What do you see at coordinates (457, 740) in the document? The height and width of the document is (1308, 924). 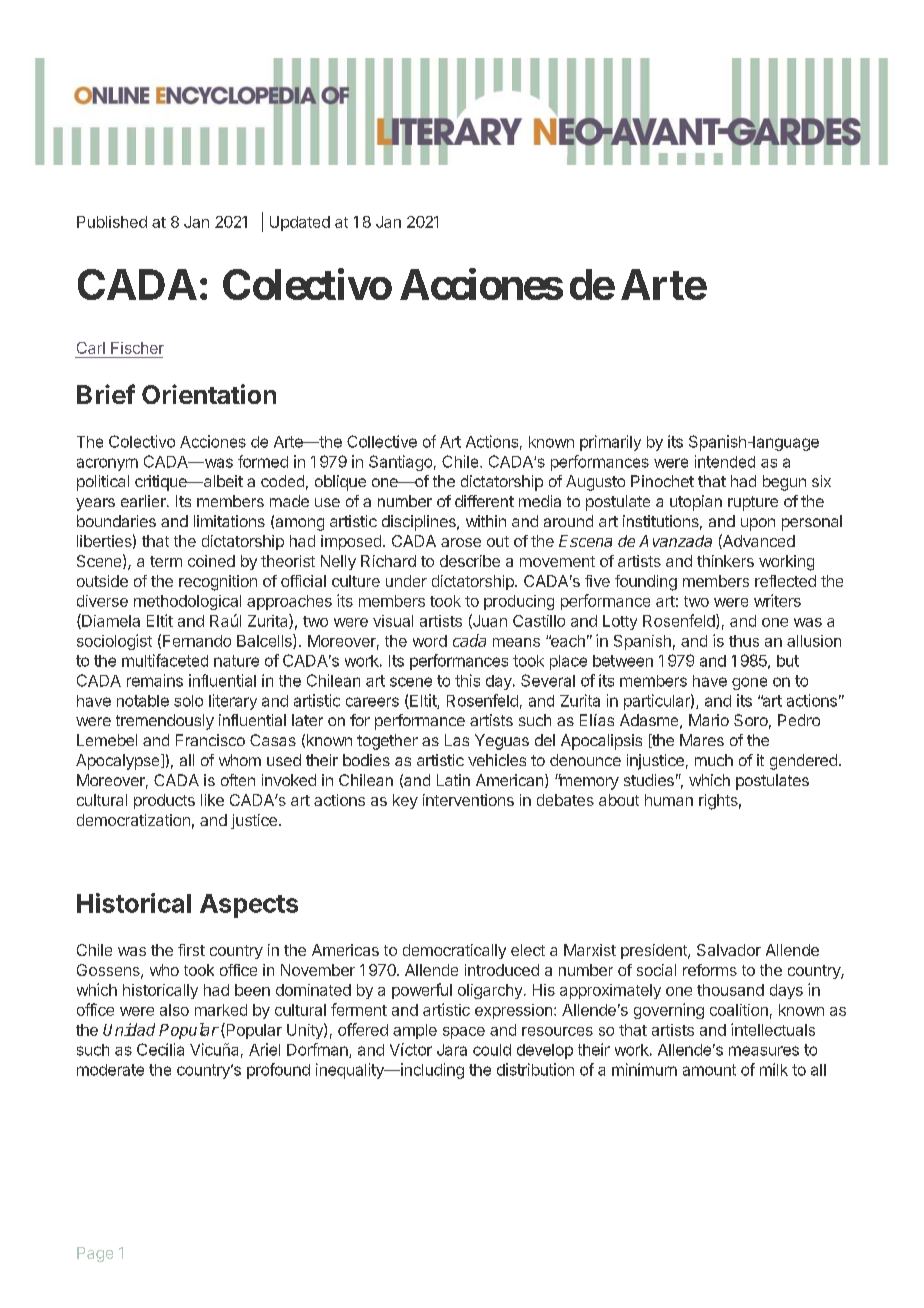 I see `Las` at bounding box center [457, 740].
